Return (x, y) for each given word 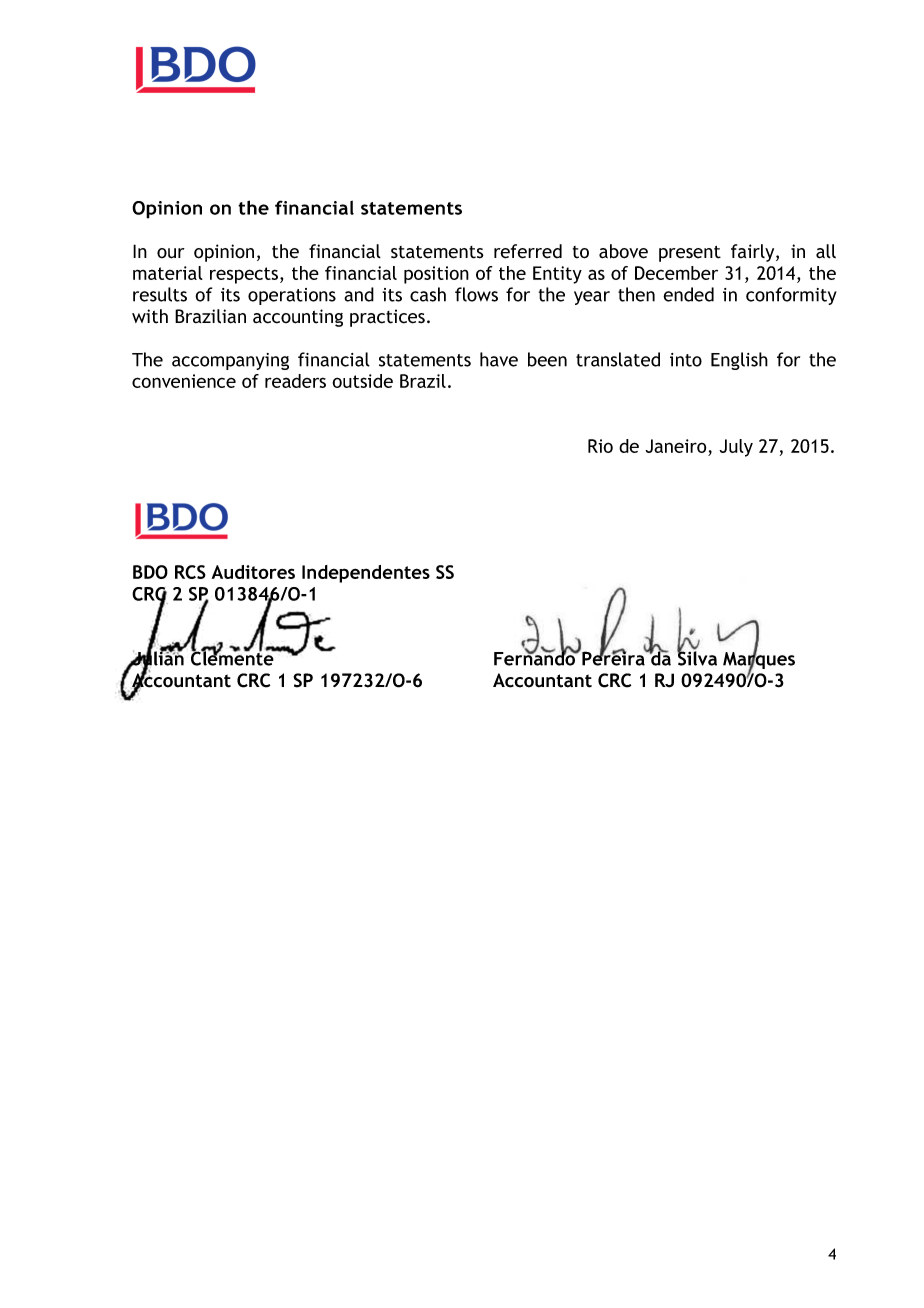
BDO (150, 572)
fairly (754, 253)
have (499, 359)
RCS (190, 572)
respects (245, 275)
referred (528, 251)
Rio (600, 446)
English (739, 361)
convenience (184, 381)
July (736, 448)
